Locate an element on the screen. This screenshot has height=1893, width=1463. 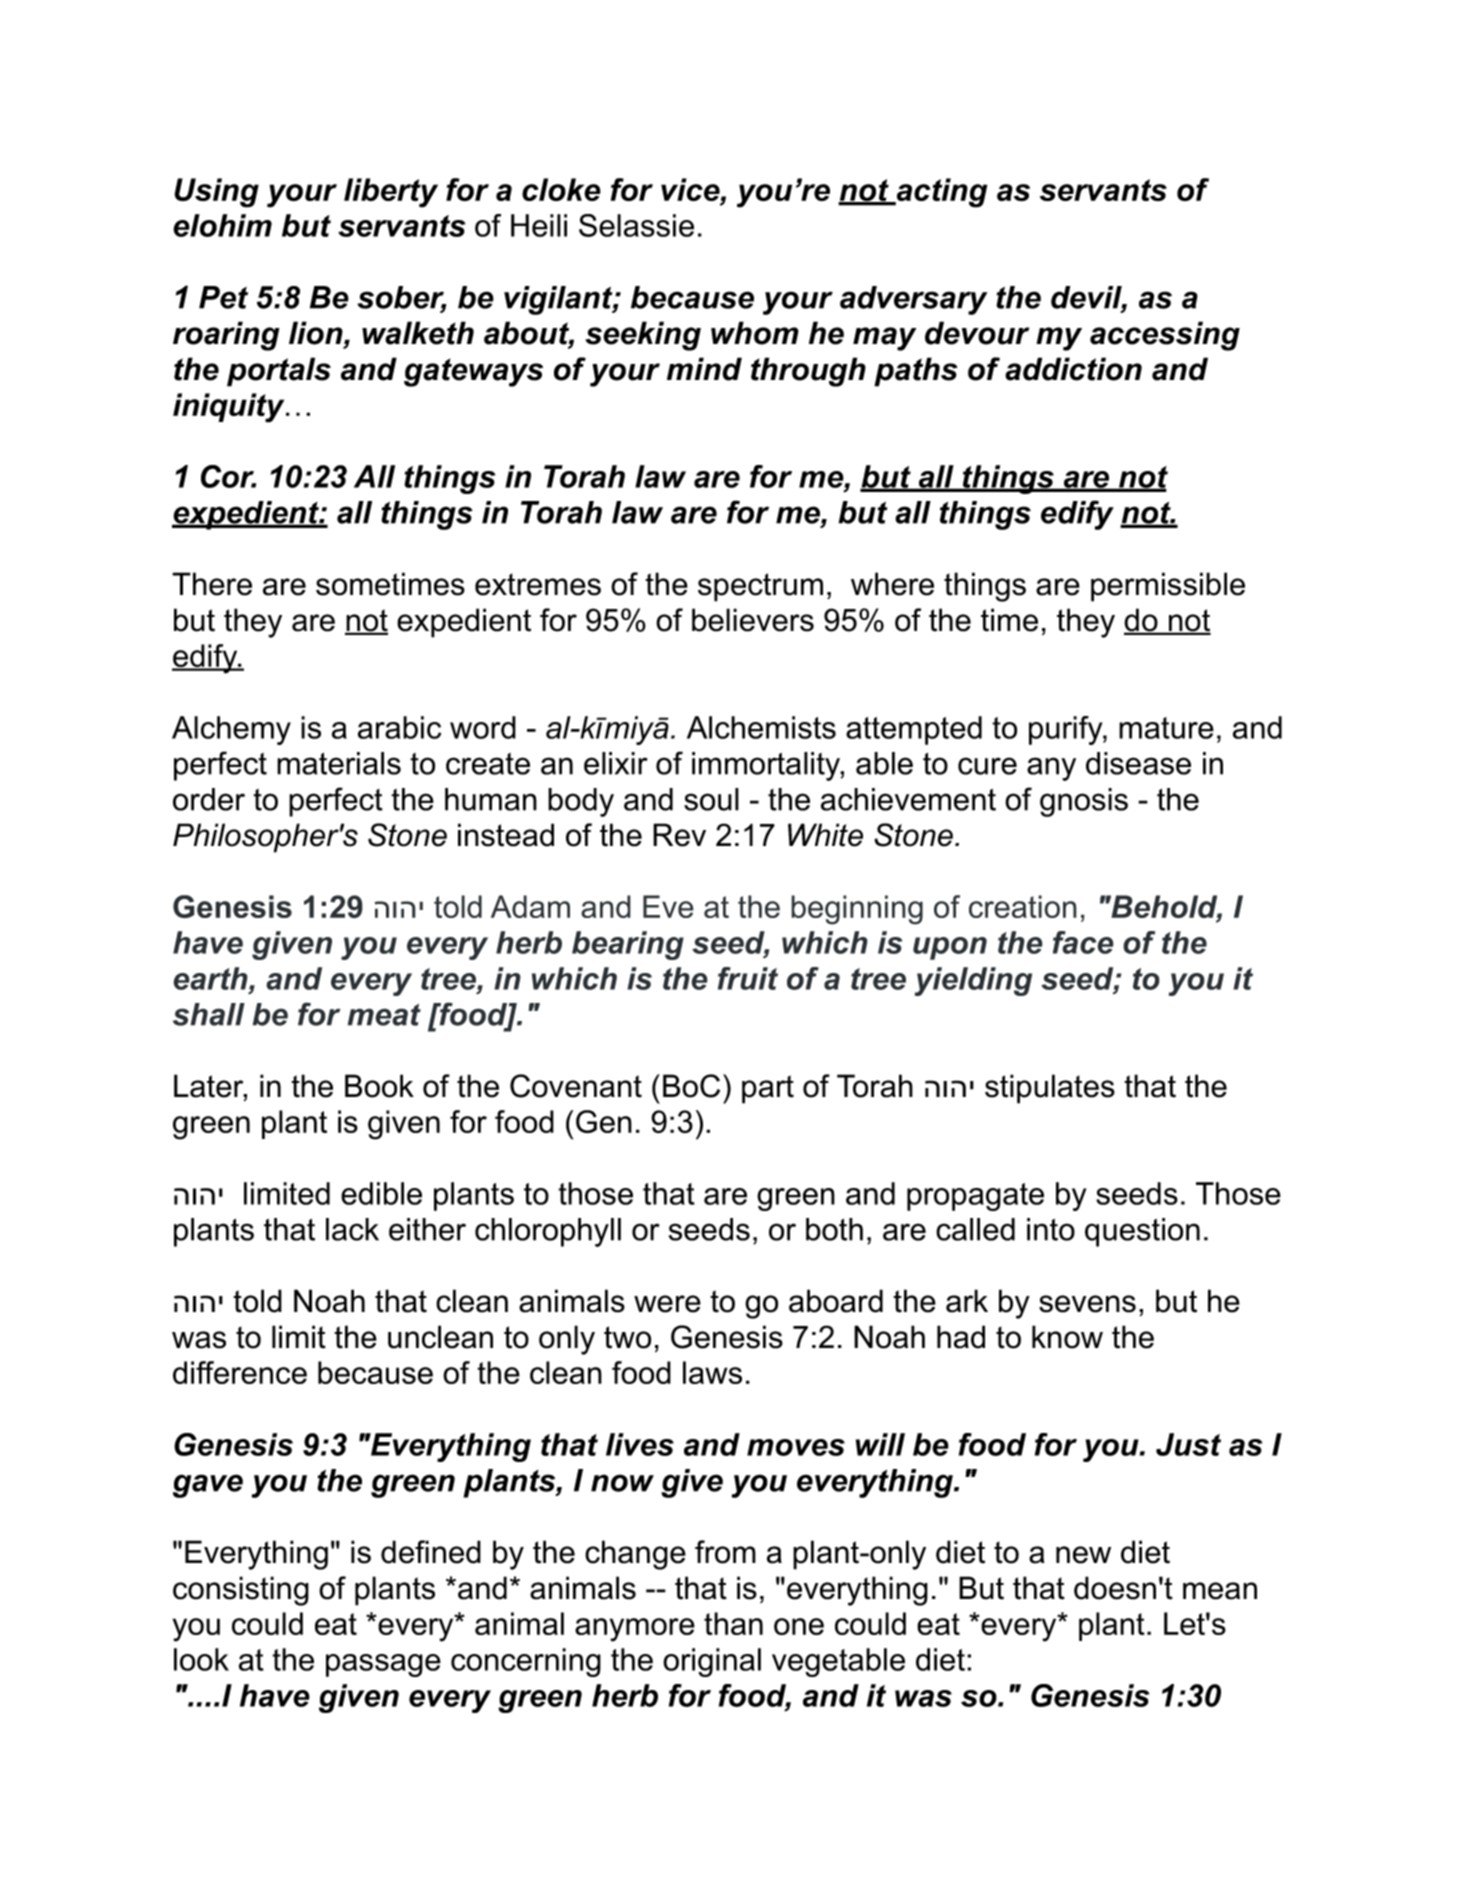
fruit is located at coordinates (748, 978).
